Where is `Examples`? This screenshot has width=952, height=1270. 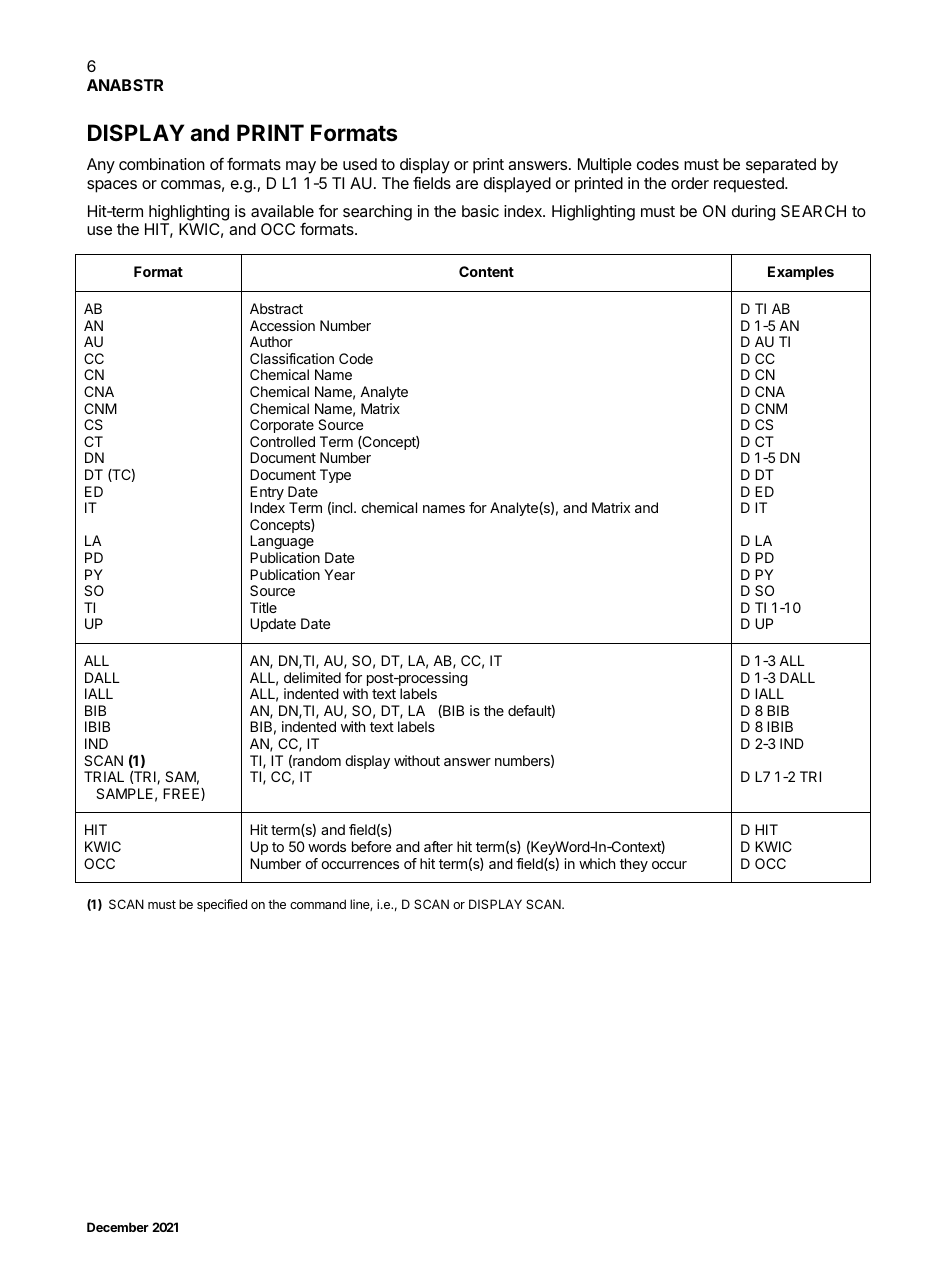
Examples is located at coordinates (801, 273).
